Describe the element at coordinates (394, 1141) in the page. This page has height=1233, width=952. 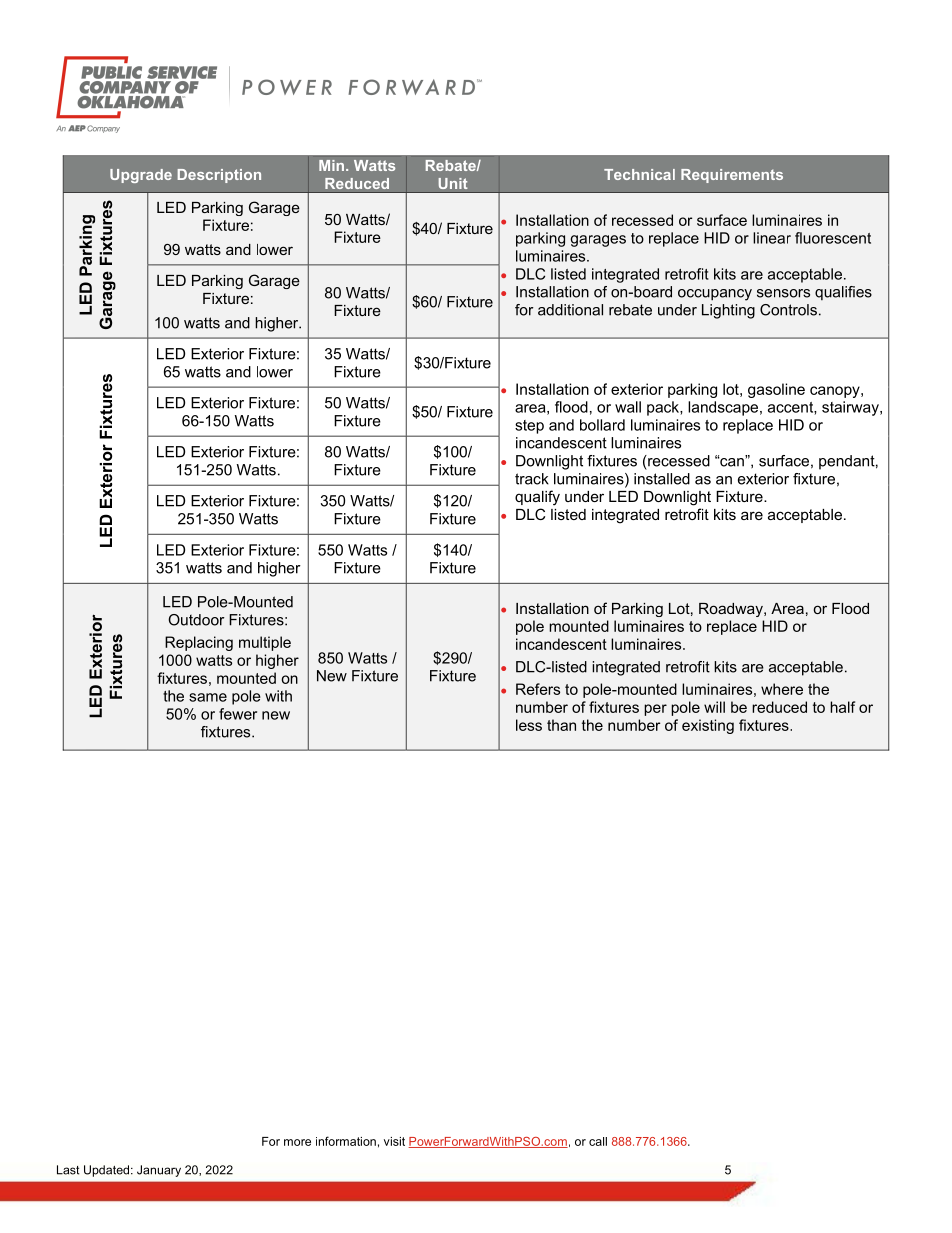
I see `visit` at that location.
